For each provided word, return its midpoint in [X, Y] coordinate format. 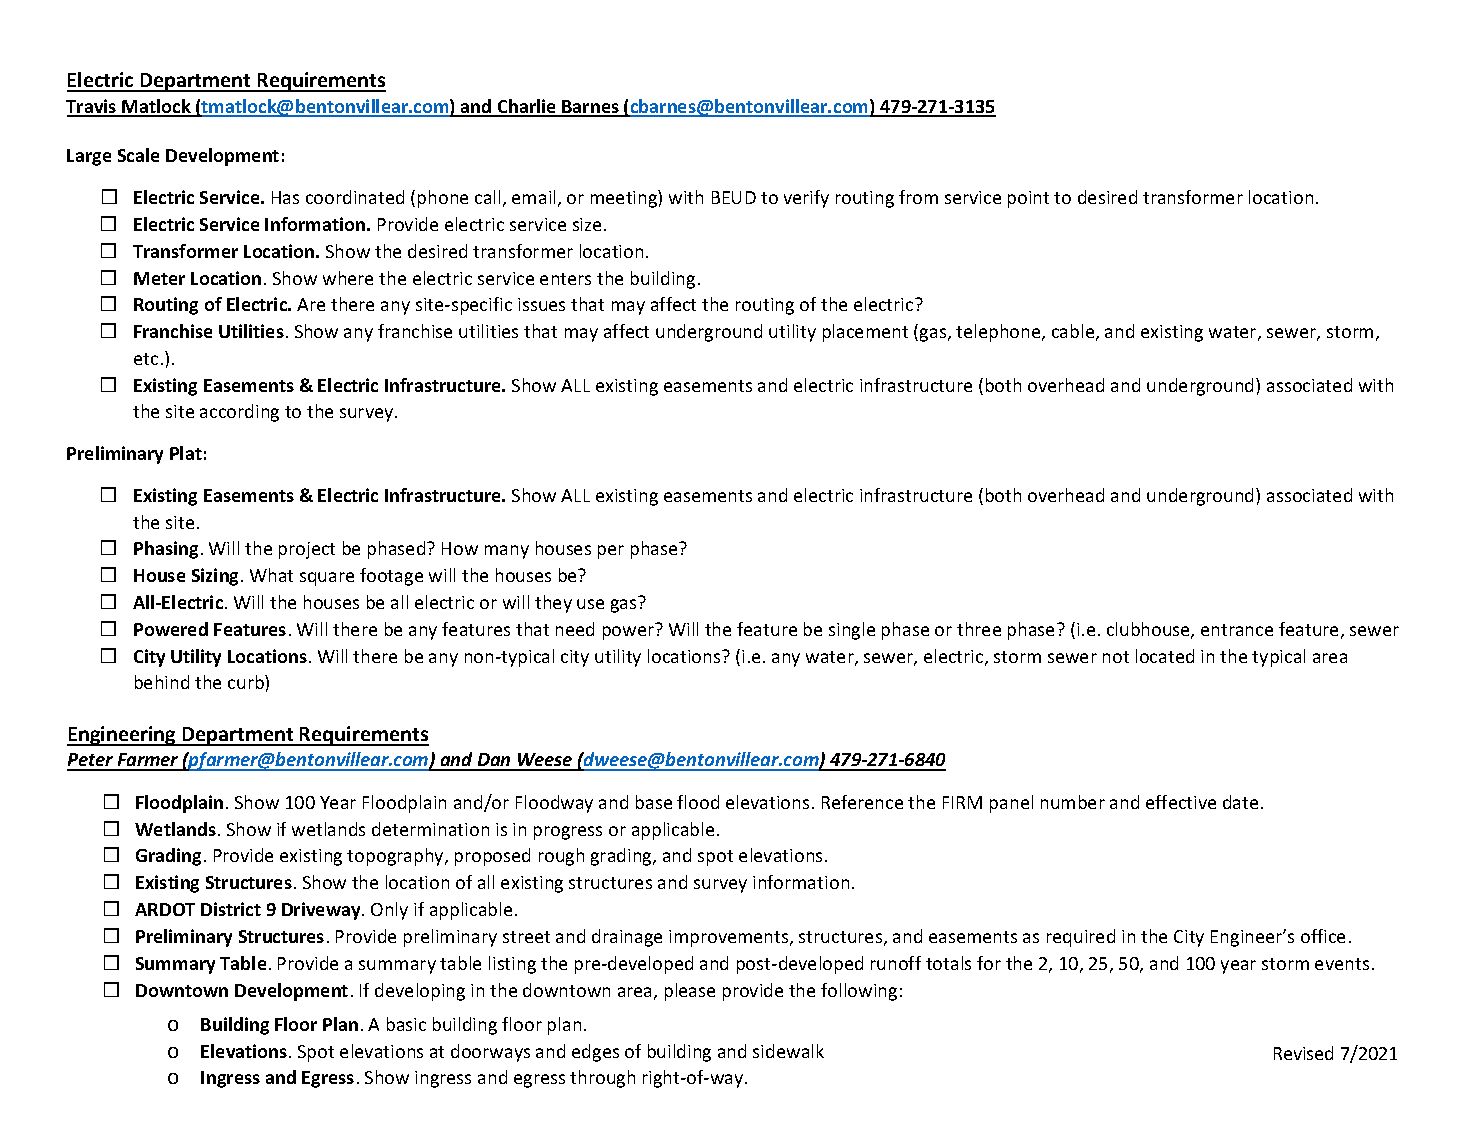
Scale [138, 155]
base [654, 802]
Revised [1303, 1053]
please [690, 992]
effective [1181, 802]
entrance [1237, 630]
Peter [91, 761]
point [1028, 199]
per [611, 552]
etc [146, 359]
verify [806, 199]
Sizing [215, 577]
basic [406, 1024]
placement [865, 333]
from [918, 197]
